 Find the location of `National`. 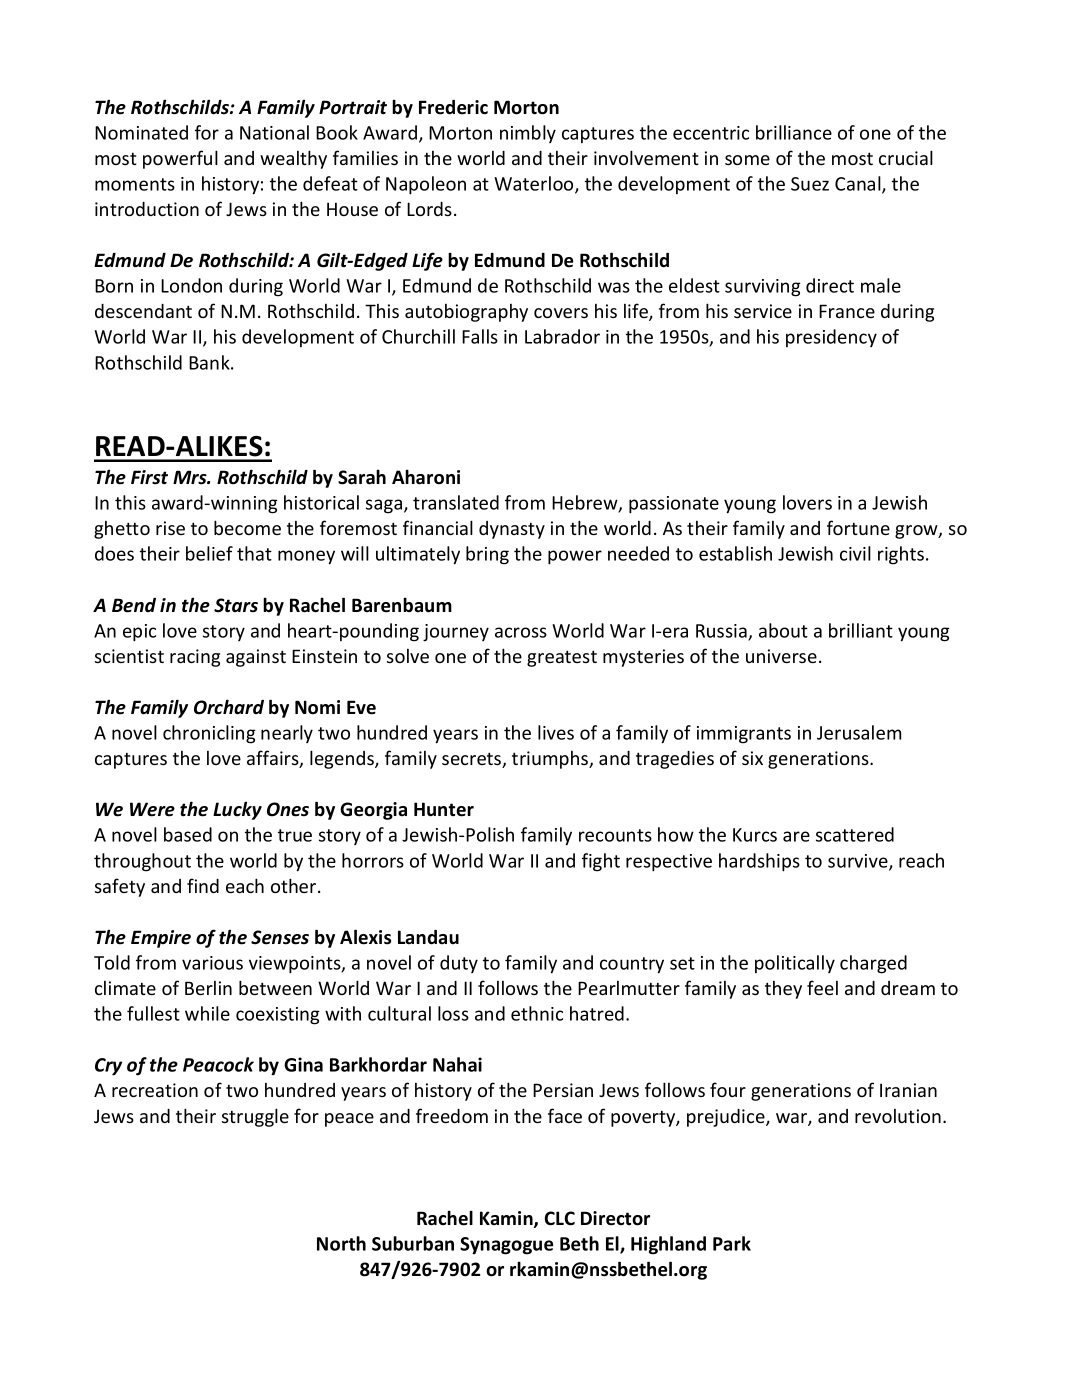

National is located at coordinates (274, 132).
